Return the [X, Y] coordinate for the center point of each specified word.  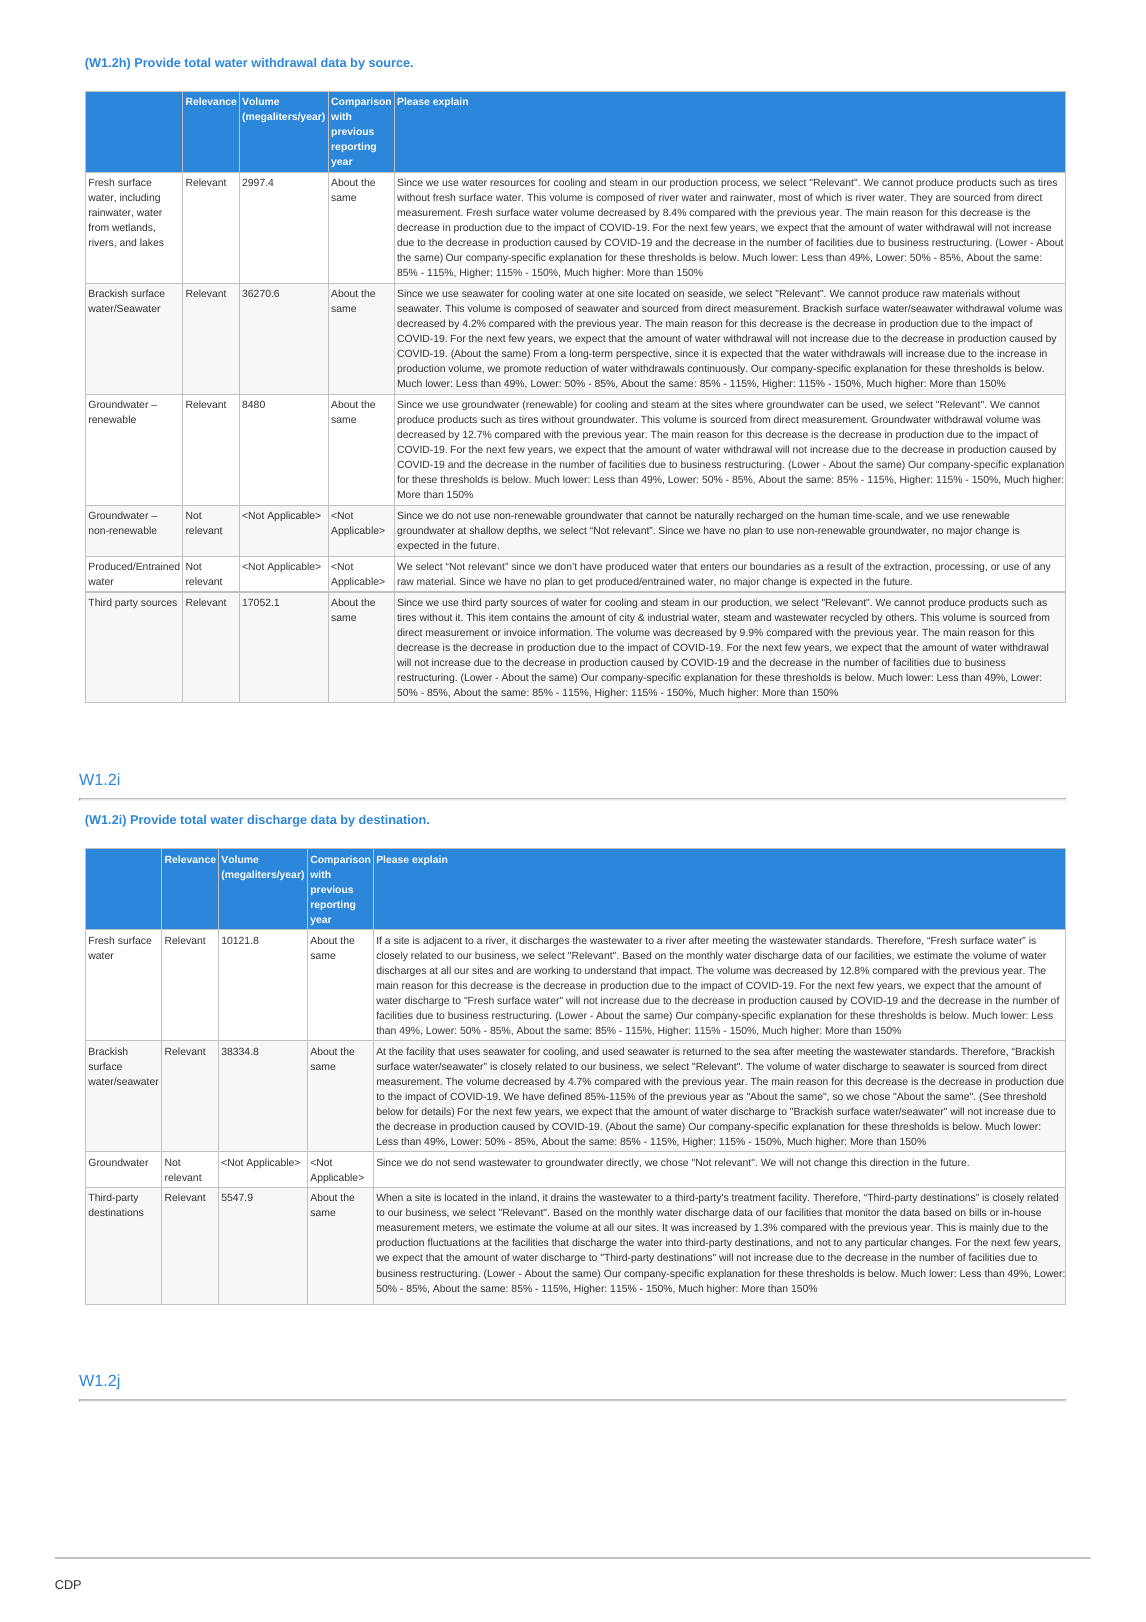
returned [702, 1051]
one [605, 294]
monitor [863, 1212]
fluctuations [454, 1242]
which [828, 197]
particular [886, 1243]
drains [565, 1197]
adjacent [442, 941]
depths [523, 531]
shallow [487, 530]
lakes [152, 242]
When [389, 1197]
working [552, 971]
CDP [68, 1584]
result [839, 566]
